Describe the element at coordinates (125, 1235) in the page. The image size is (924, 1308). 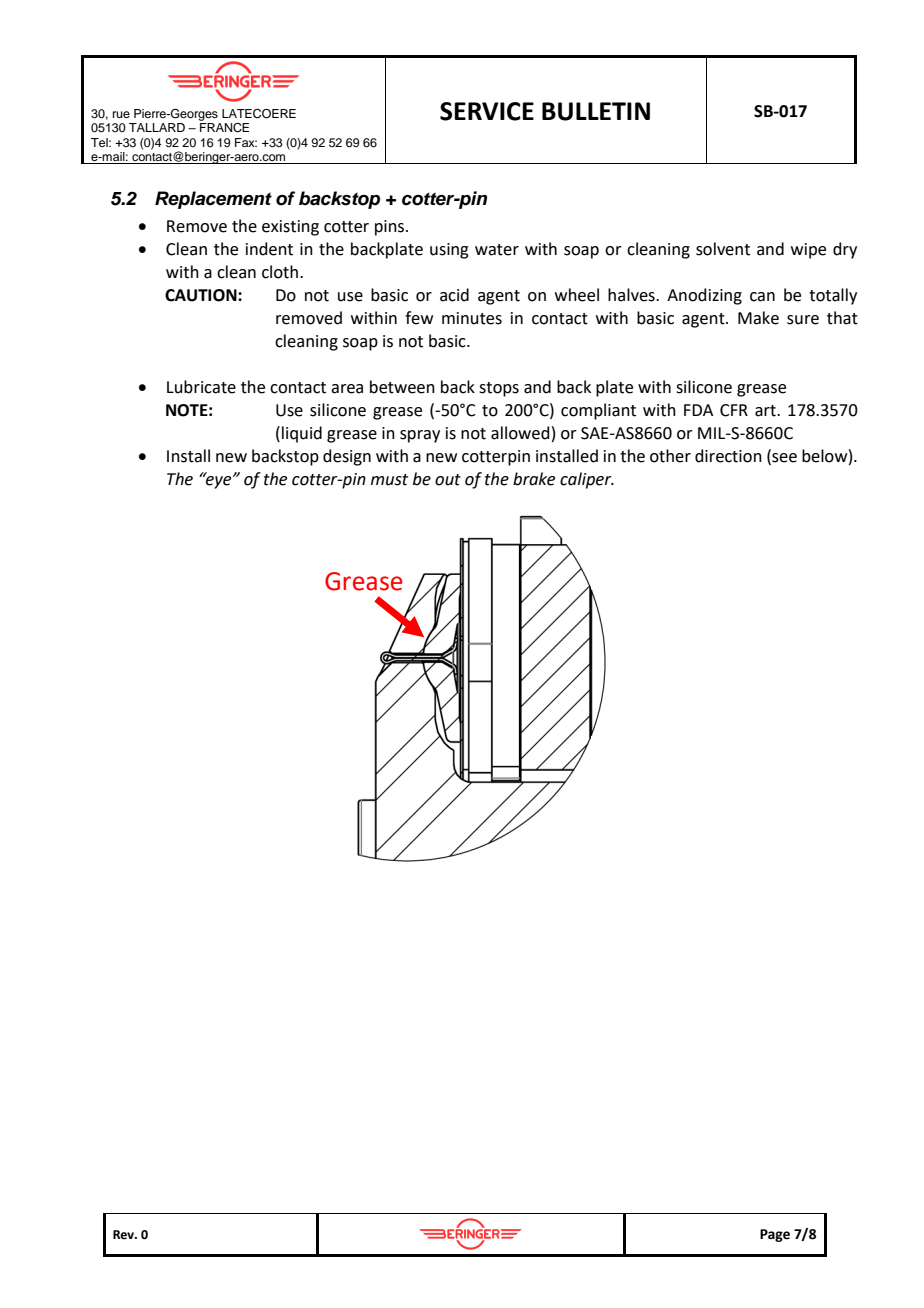
I see `Rev` at that location.
